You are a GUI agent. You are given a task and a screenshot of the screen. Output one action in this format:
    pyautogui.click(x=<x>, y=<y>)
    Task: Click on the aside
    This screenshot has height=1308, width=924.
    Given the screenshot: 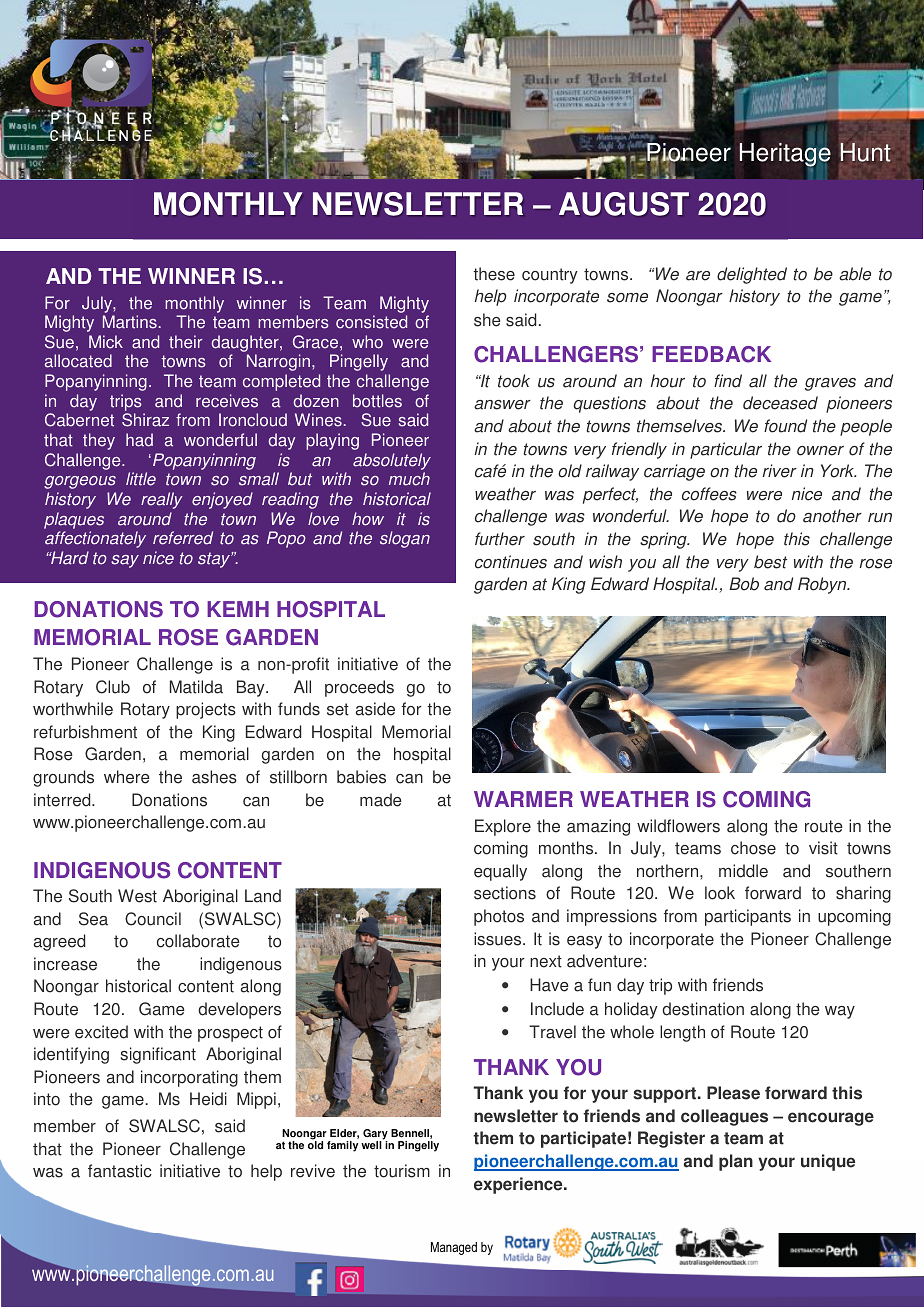 What is the action you would take?
    pyautogui.click(x=375, y=709)
